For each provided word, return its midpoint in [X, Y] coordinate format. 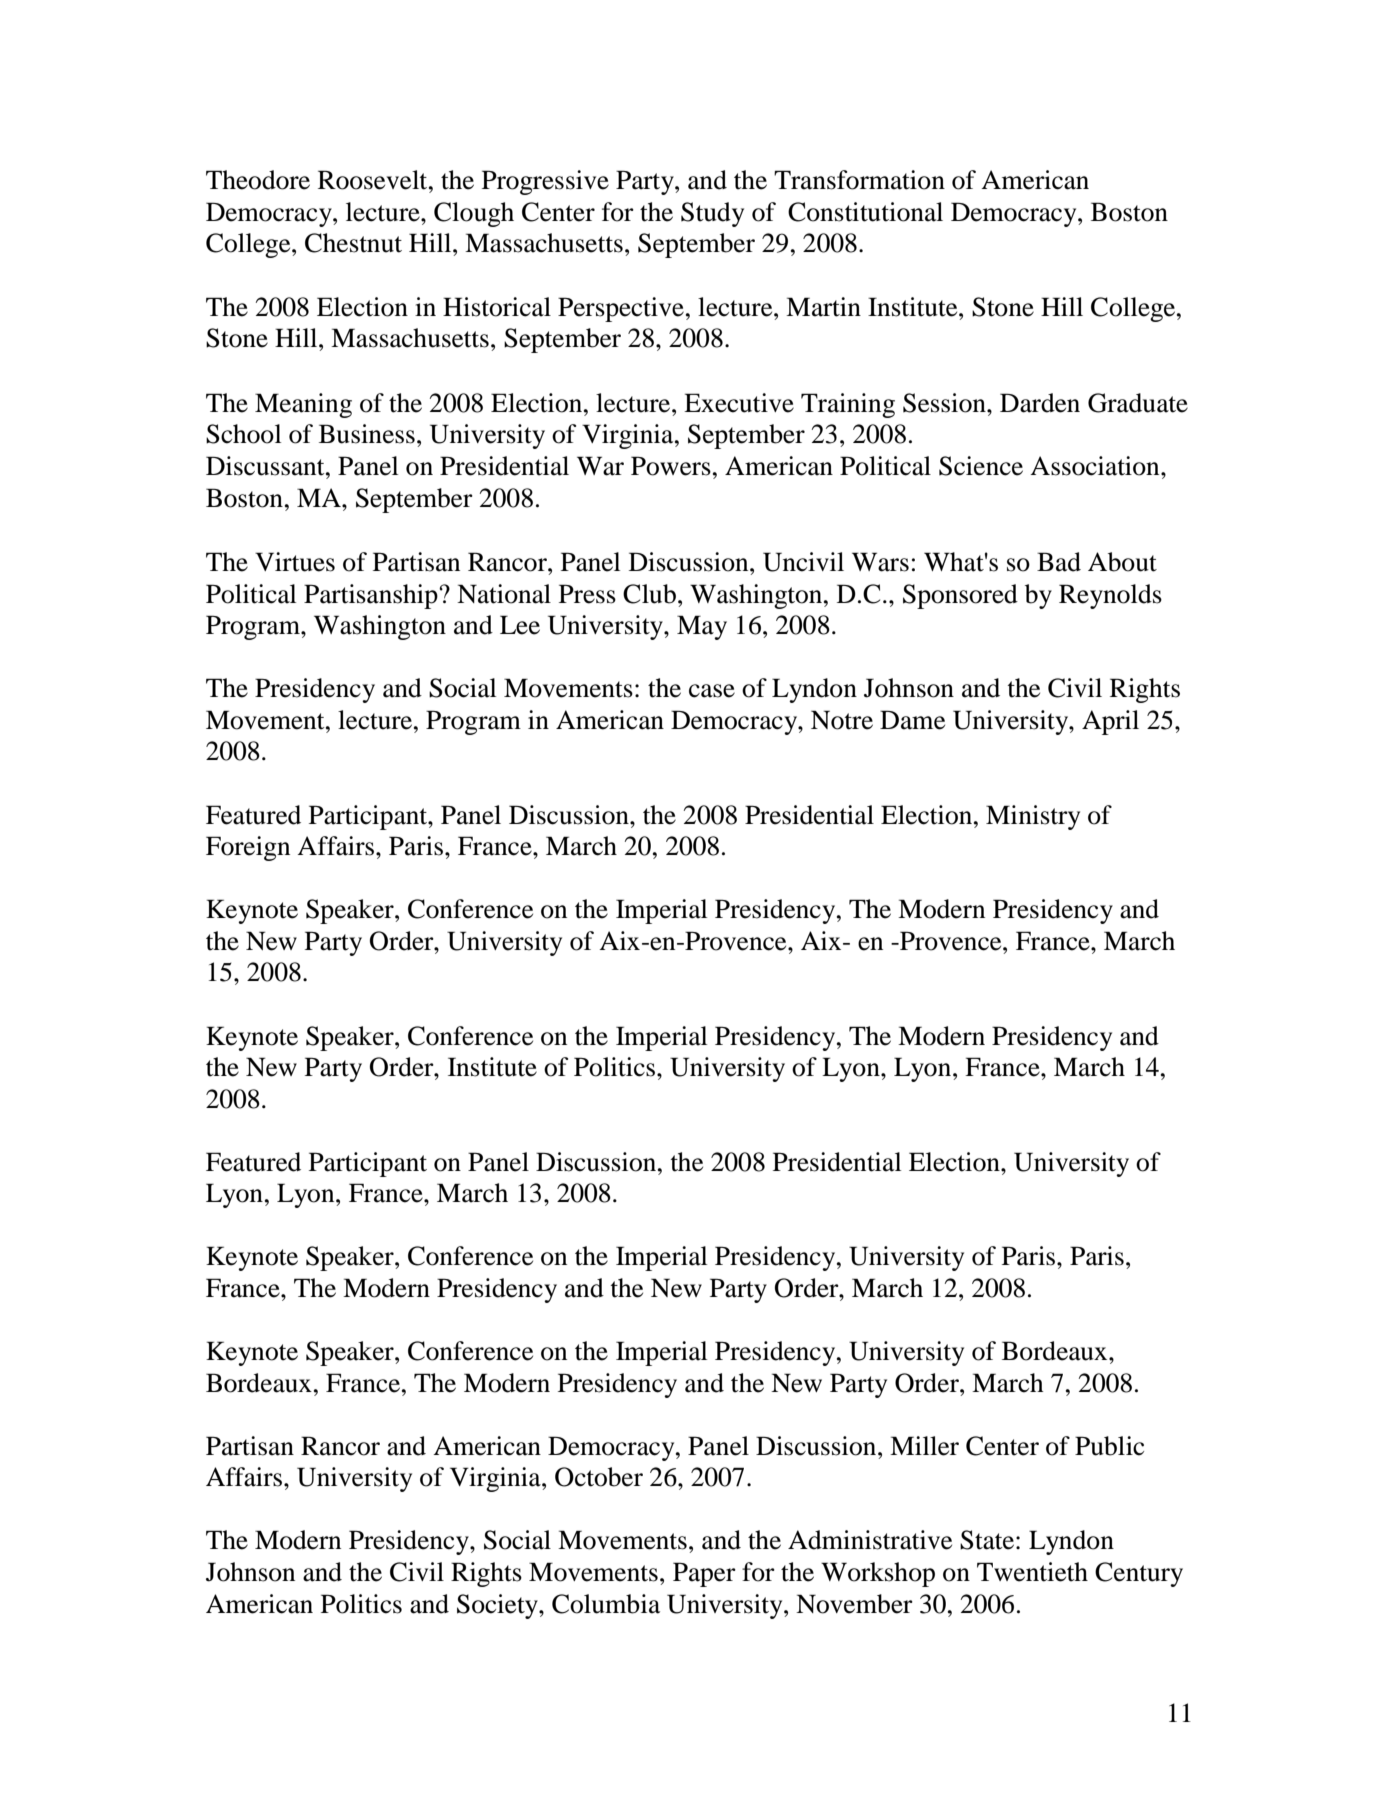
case [712, 691]
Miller [924, 1446]
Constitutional [865, 212]
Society [498, 1606]
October [599, 1477]
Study [712, 214]
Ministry [1033, 817]
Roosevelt [374, 180]
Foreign [248, 848]
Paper [704, 1574]
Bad [1059, 562]
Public [1109, 1446]
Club [649, 594]
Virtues [295, 562]
